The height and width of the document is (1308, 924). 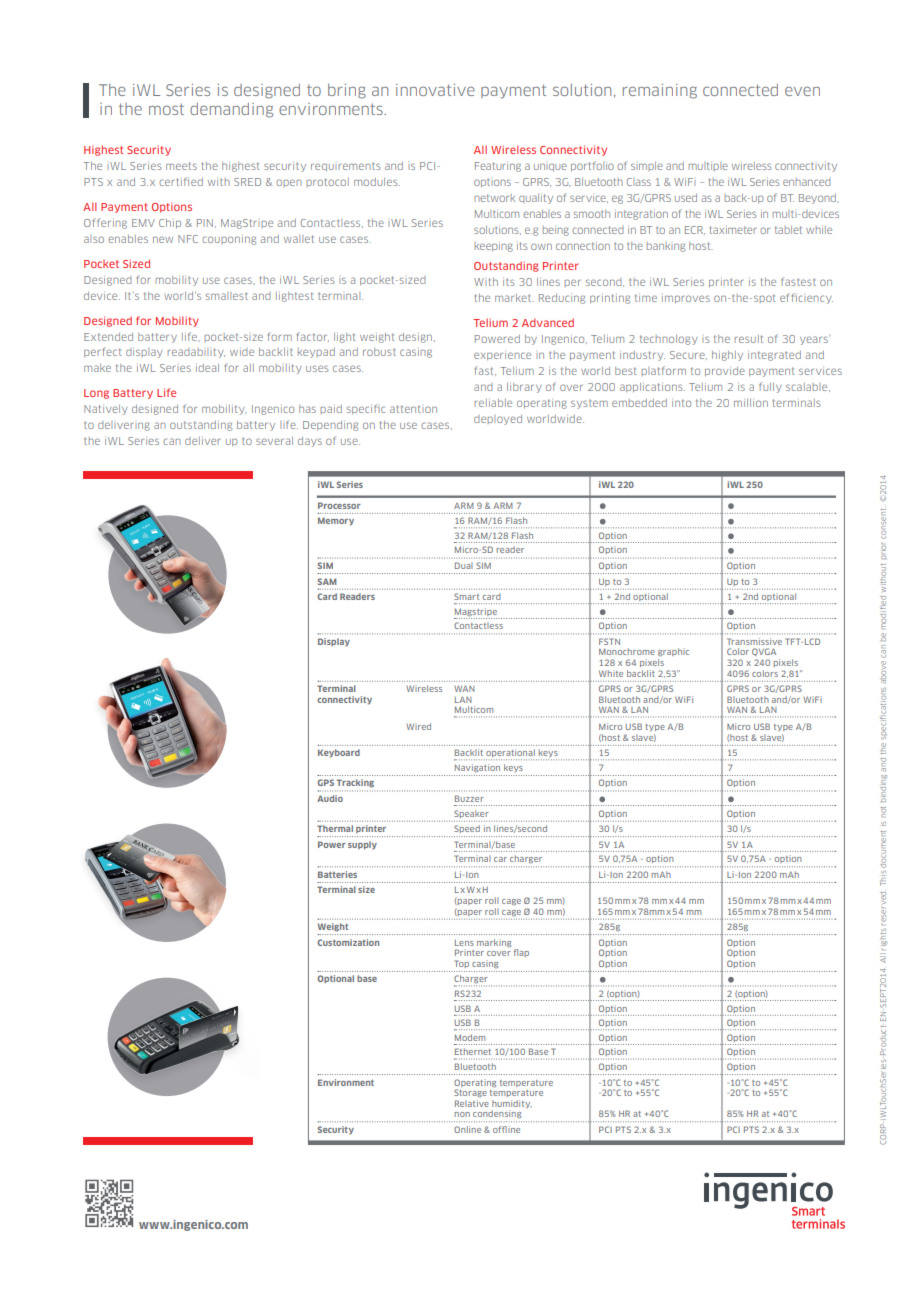 I want to click on Dual, so click(x=464, y=565).
